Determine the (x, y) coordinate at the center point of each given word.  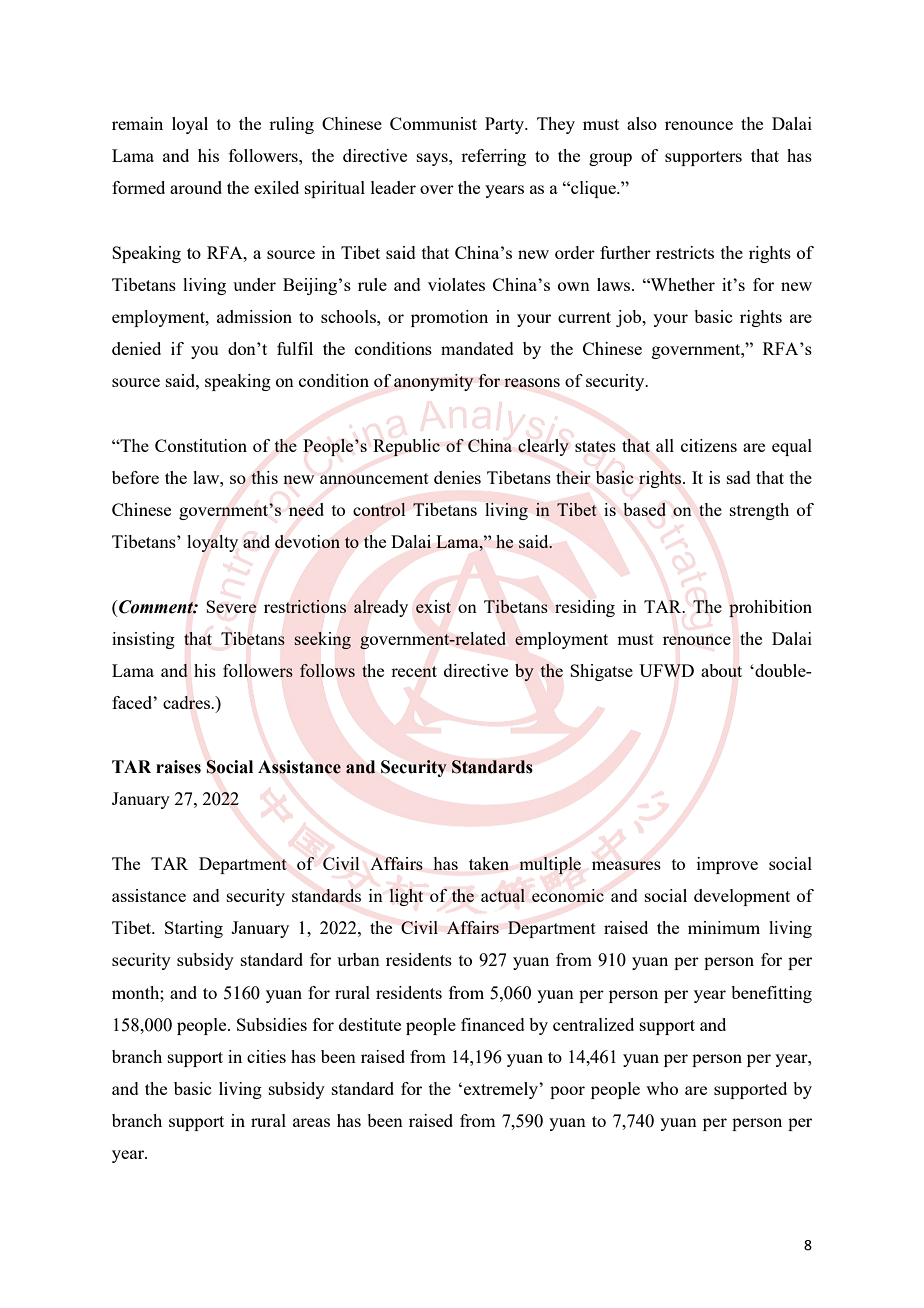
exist (433, 606)
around (196, 187)
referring (493, 157)
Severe (231, 606)
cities (266, 1056)
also (642, 123)
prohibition (770, 609)
